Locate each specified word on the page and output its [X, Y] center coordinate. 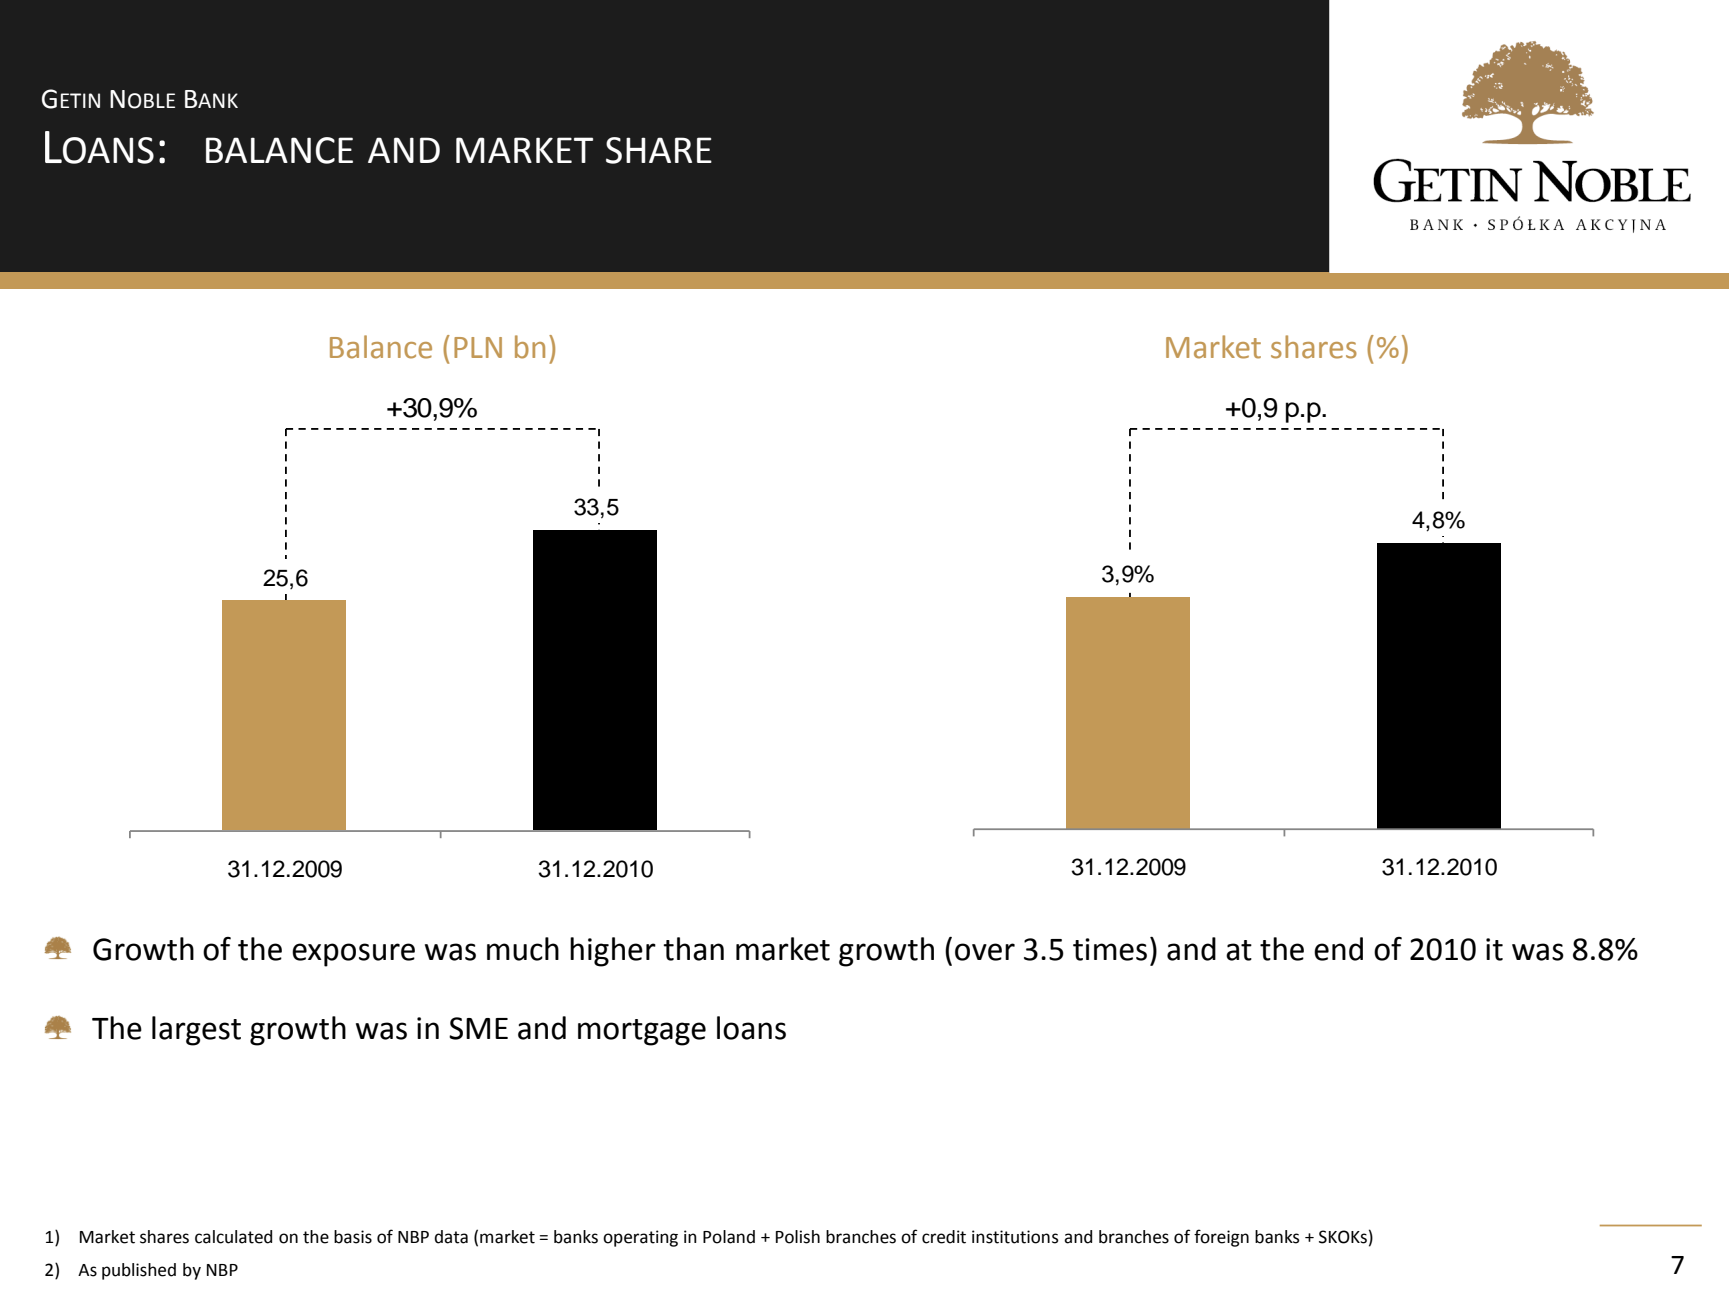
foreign [1221, 1238]
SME [478, 1028]
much [523, 949]
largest [196, 1031]
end [1338, 949]
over [985, 952]
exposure [353, 955]
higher [613, 952]
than [693, 949]
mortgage [642, 1032]
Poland [729, 1237]
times [1110, 949]
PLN [478, 347]
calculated [233, 1237]
